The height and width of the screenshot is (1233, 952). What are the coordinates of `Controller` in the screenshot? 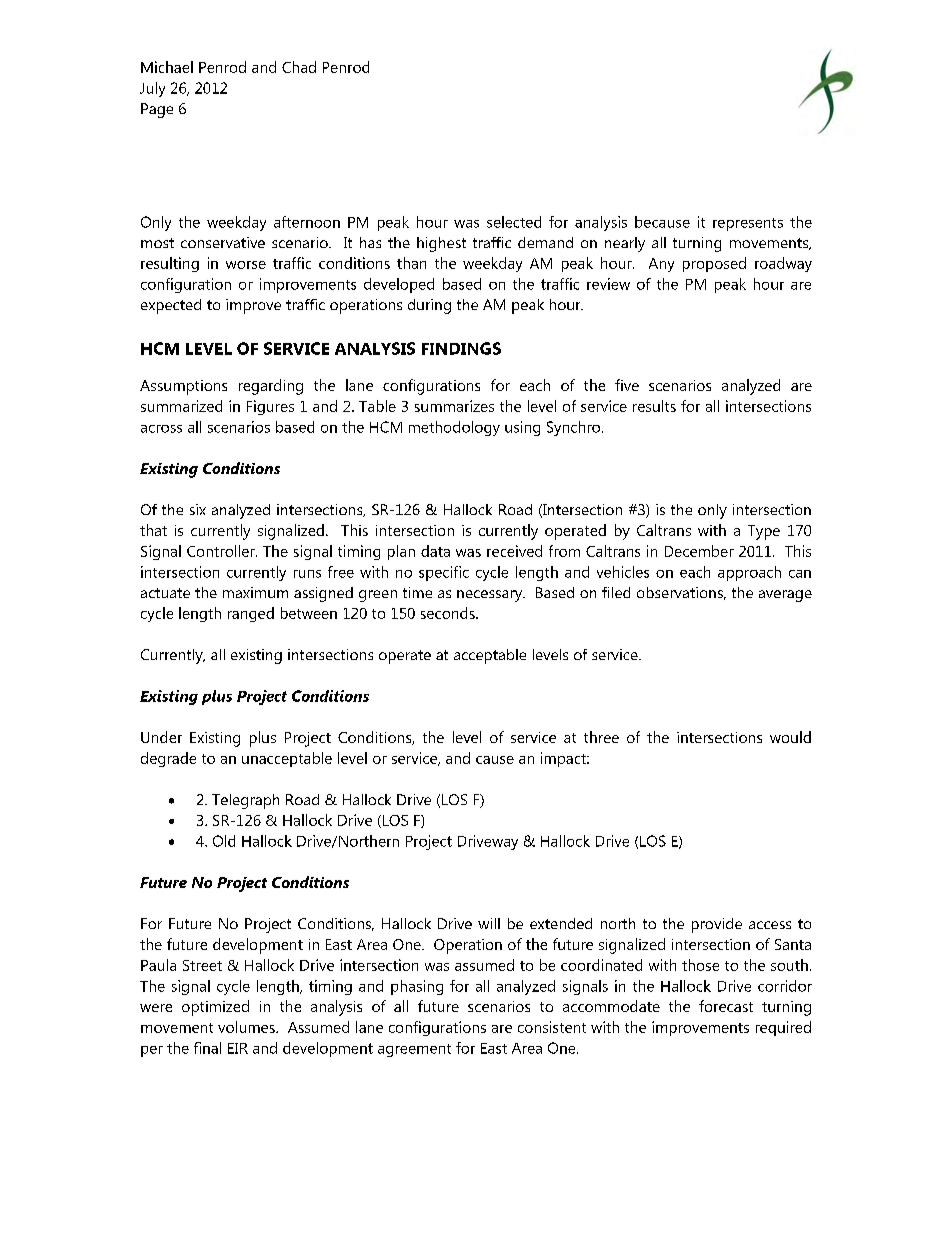 It's located at (222, 551).
